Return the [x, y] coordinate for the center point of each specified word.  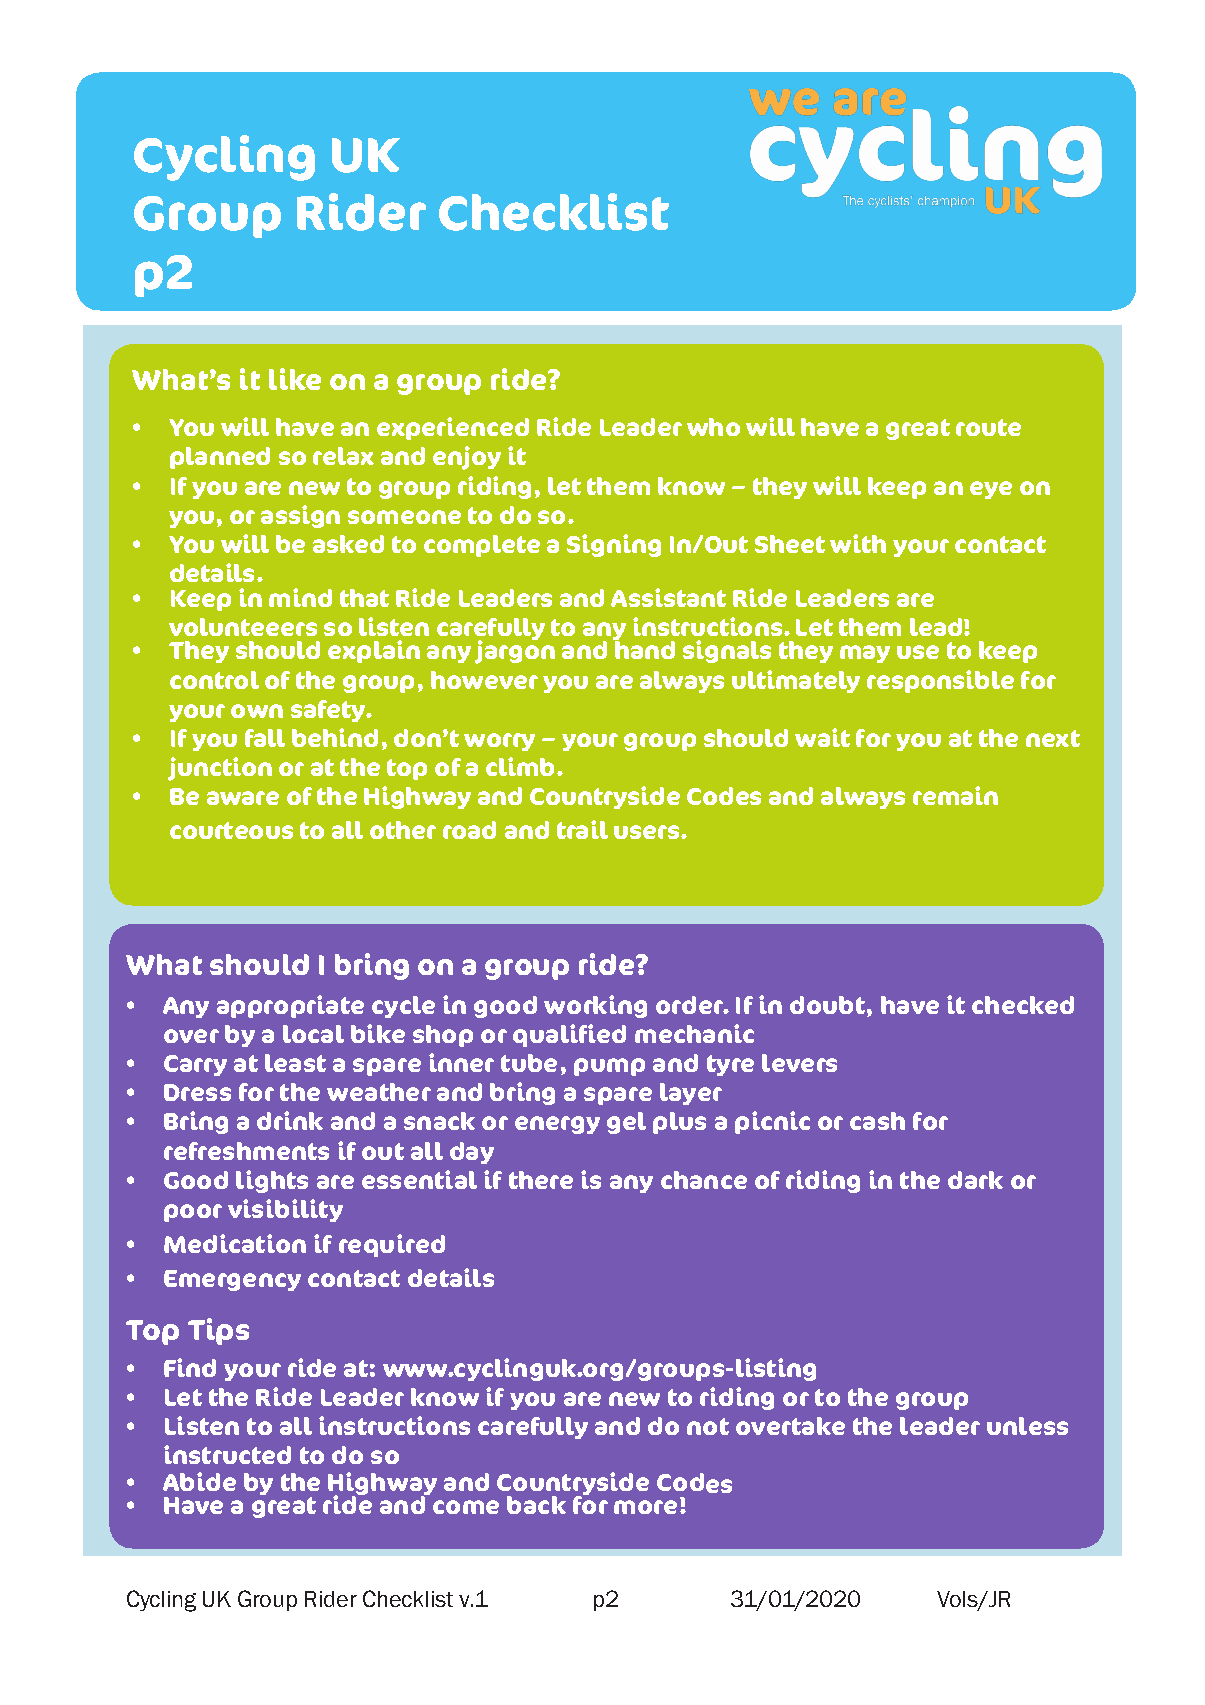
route [988, 427]
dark [975, 1180]
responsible [940, 681]
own [257, 711]
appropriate [290, 1006]
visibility [285, 1210]
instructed [227, 1454]
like [295, 379]
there [541, 1180]
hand [645, 650]
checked [1023, 1005]
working [595, 1006]
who [713, 427]
